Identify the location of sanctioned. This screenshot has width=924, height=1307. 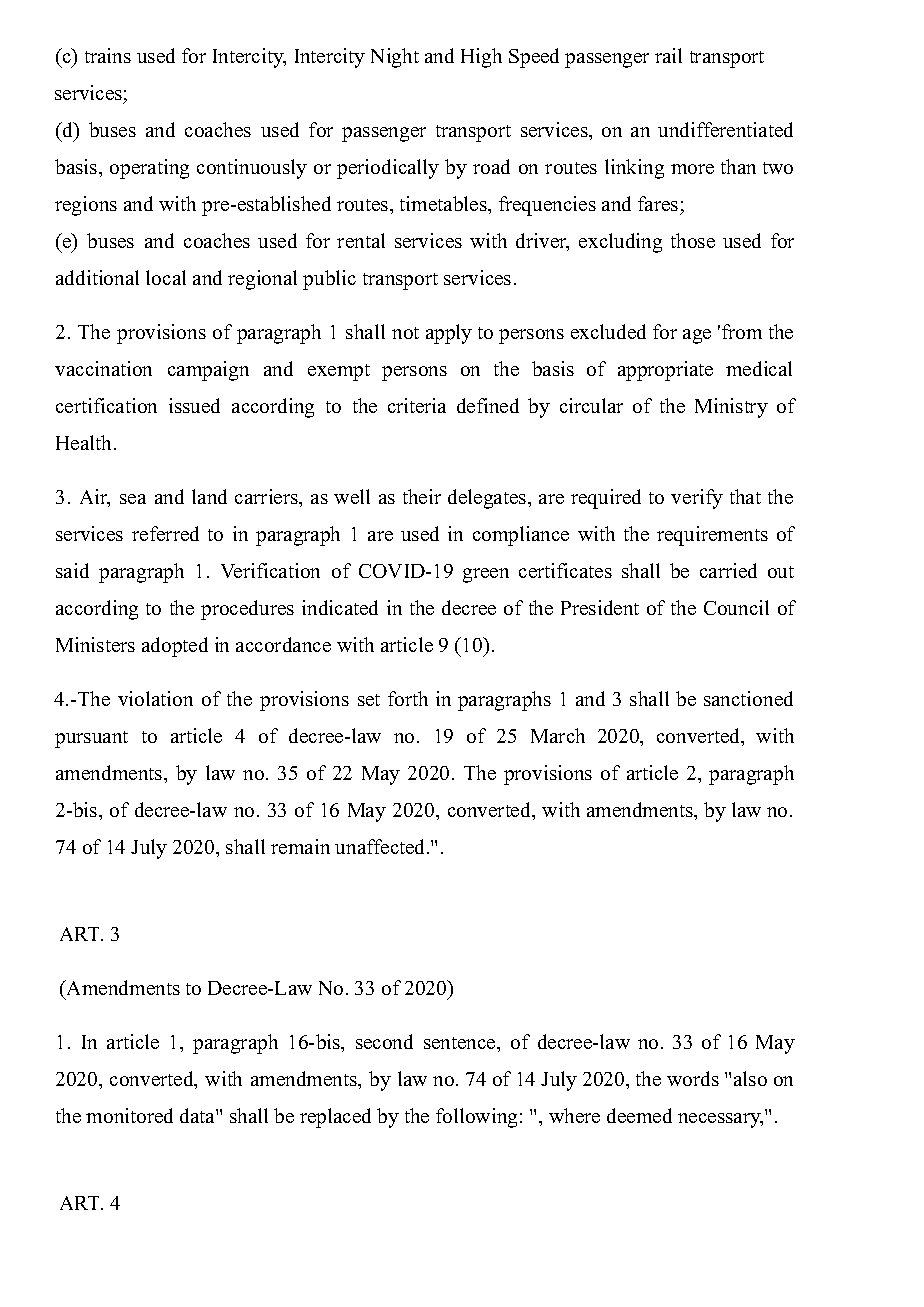
(748, 698).
